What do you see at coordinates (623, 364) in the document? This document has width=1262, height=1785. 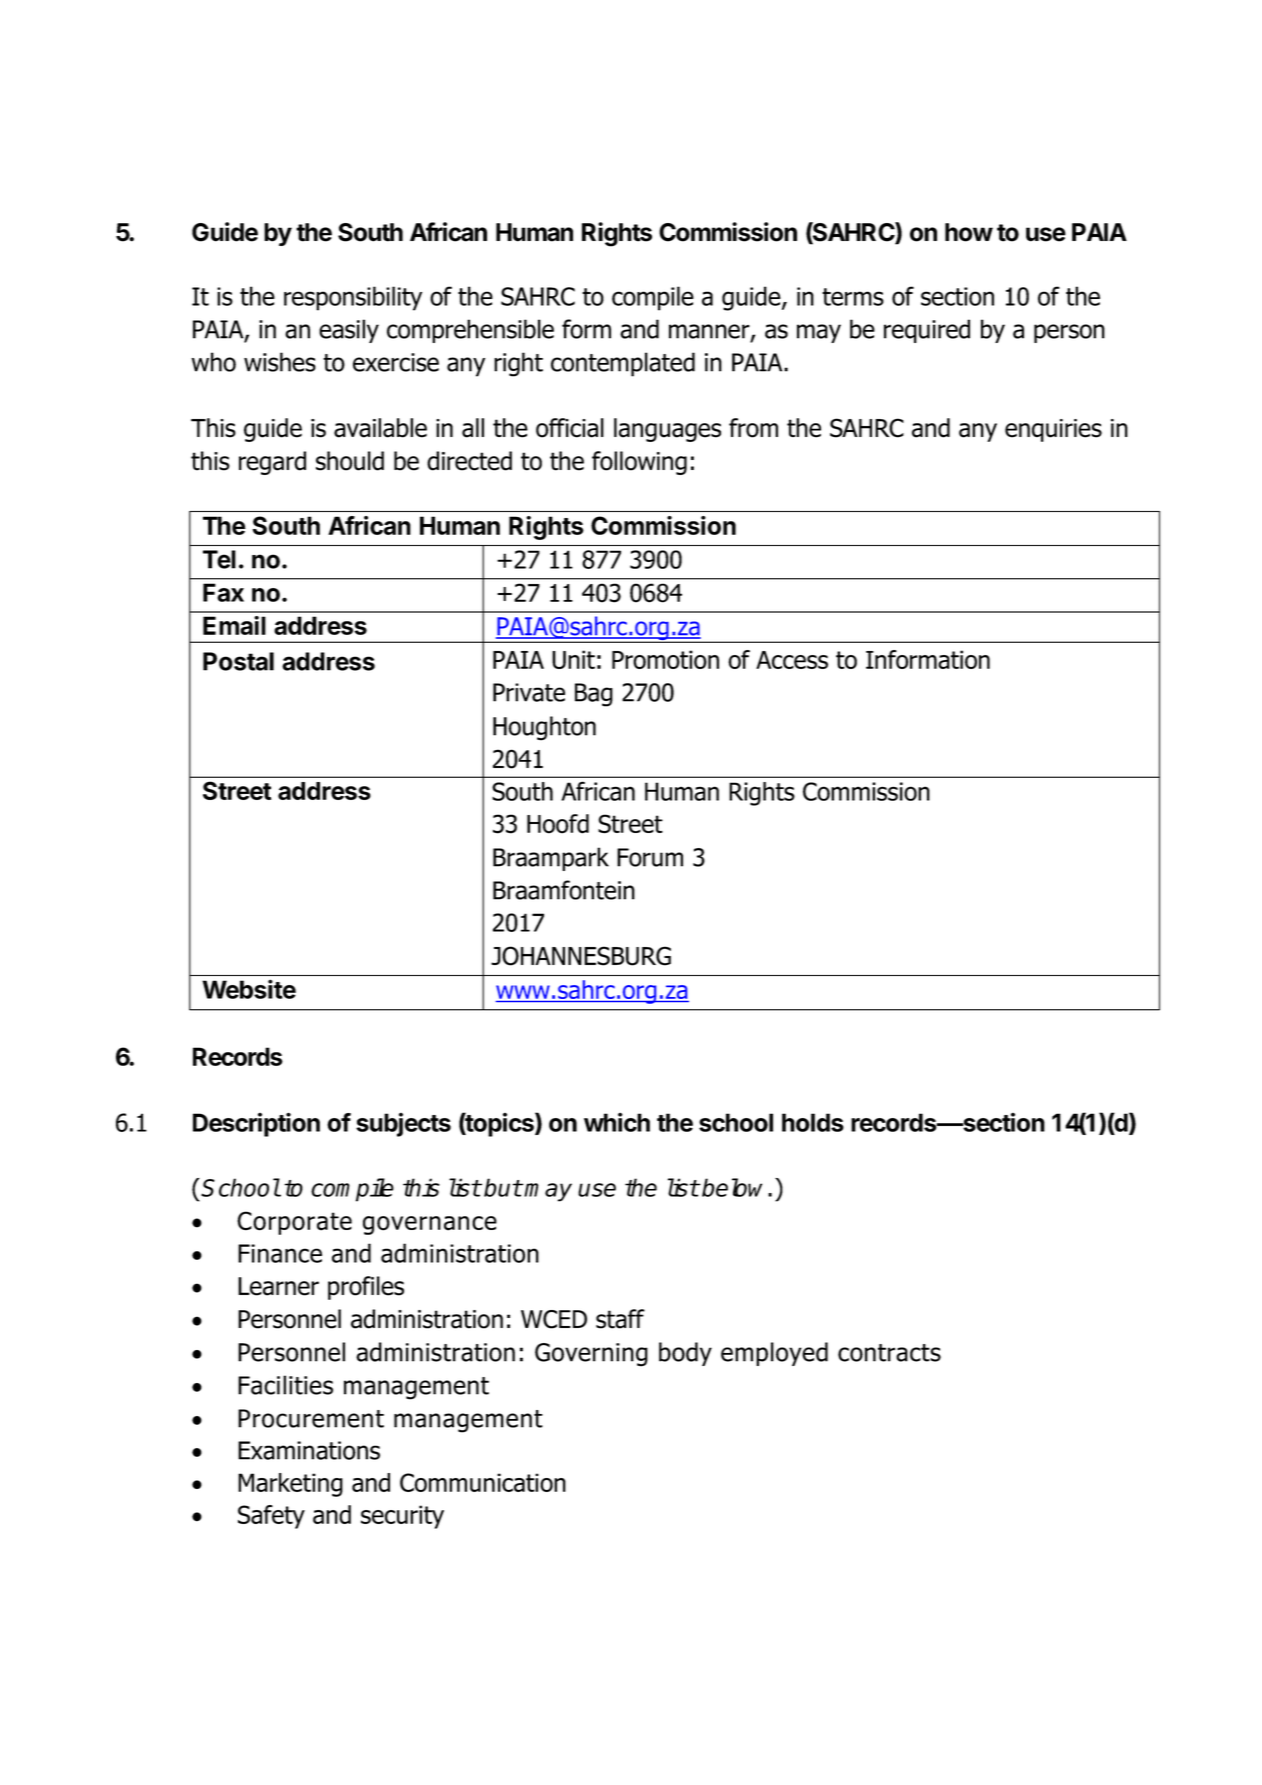 I see `contemplated` at bounding box center [623, 364].
